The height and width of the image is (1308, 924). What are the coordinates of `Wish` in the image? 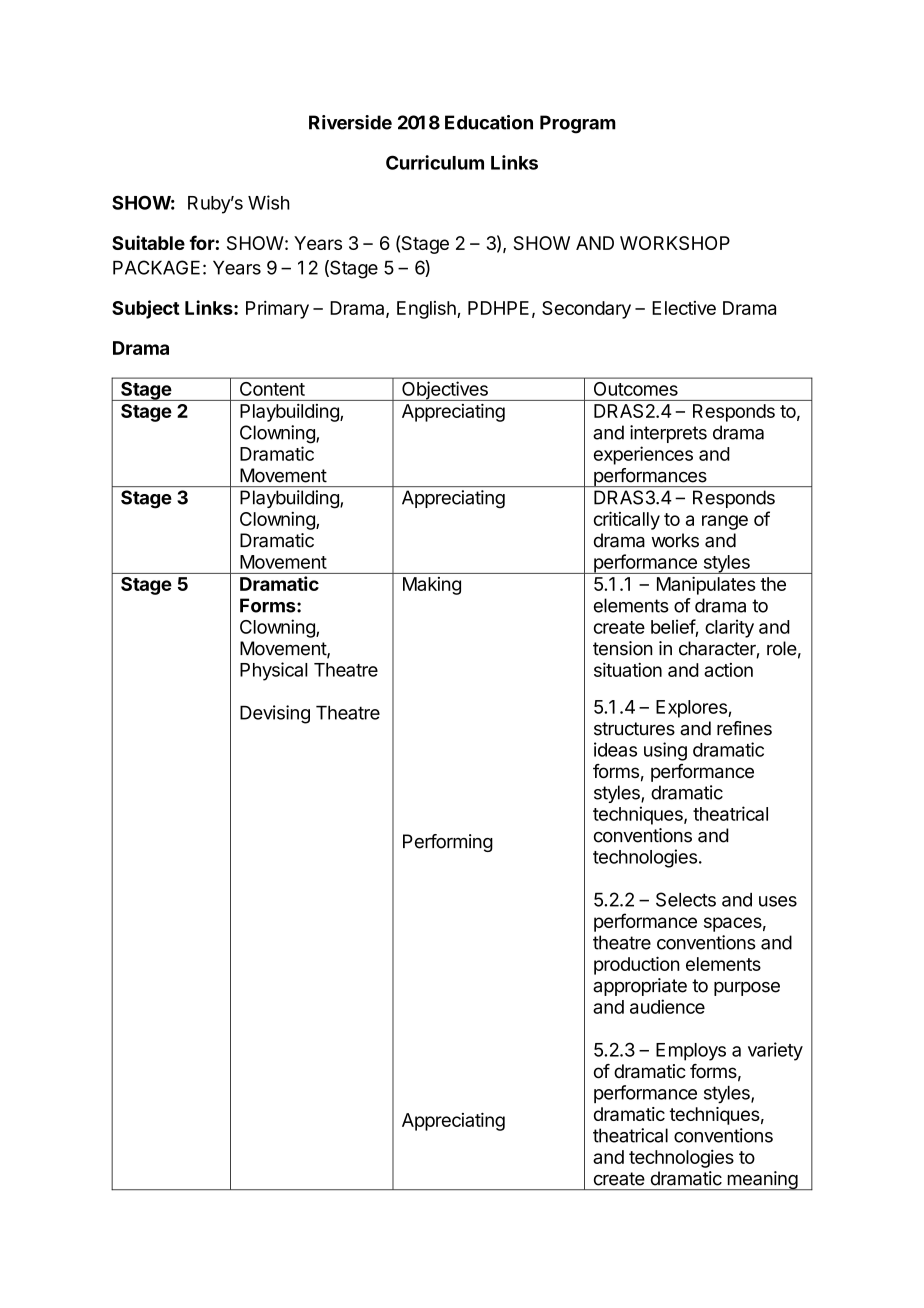 It's located at (269, 202).
